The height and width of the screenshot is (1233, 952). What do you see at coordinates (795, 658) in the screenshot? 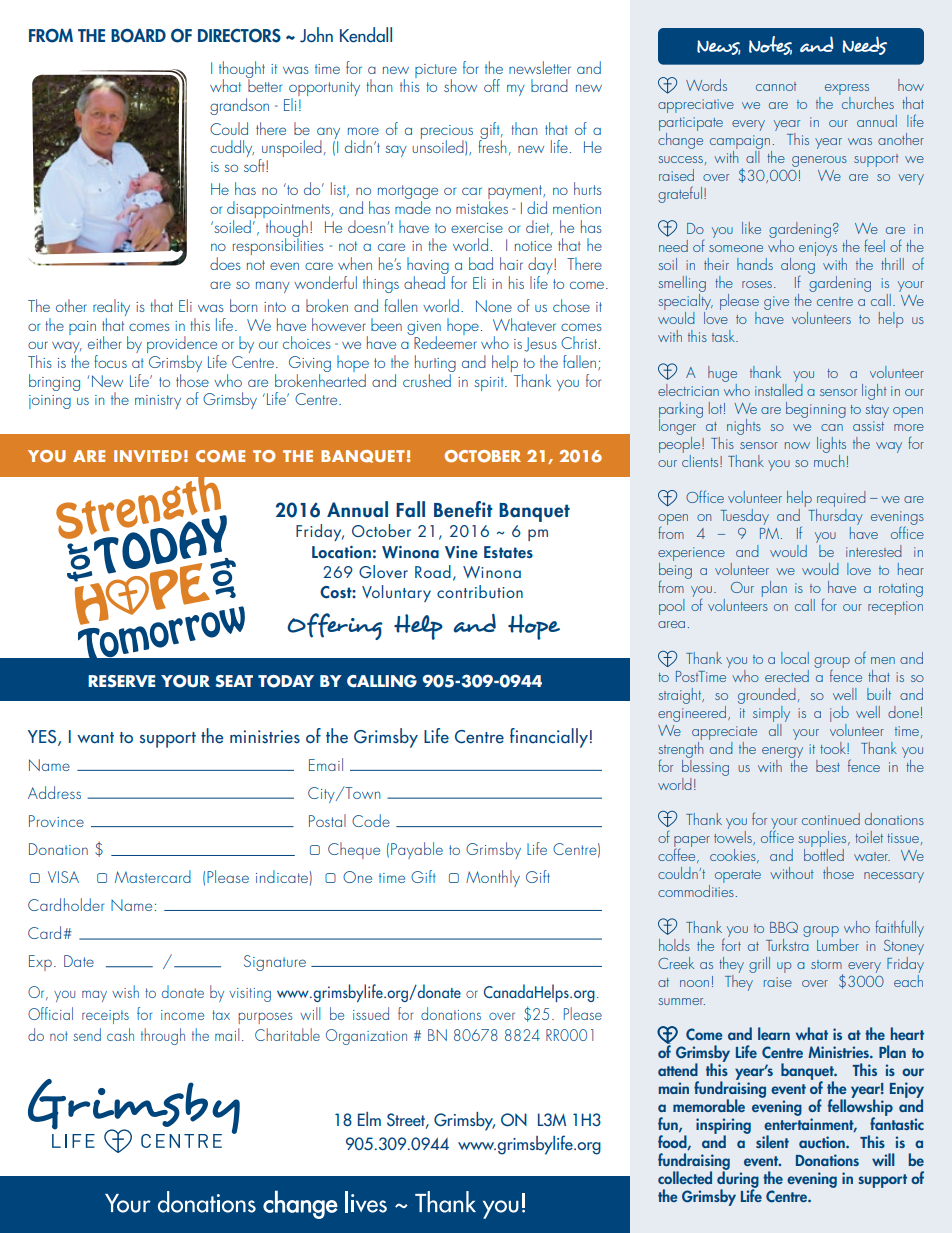
I see `local` at bounding box center [795, 658].
